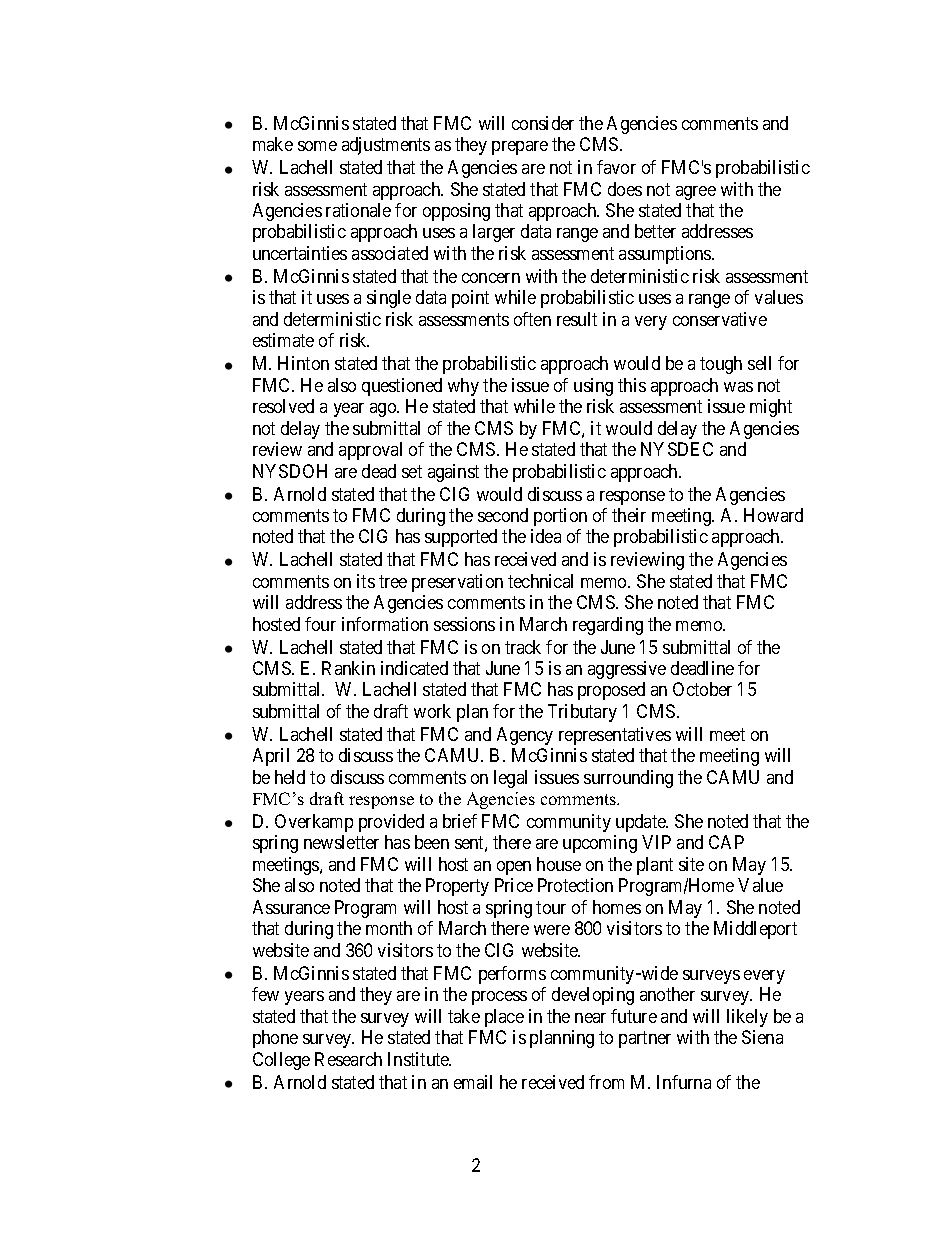  Describe the element at coordinates (702, 689) in the image. I see `October` at that location.
